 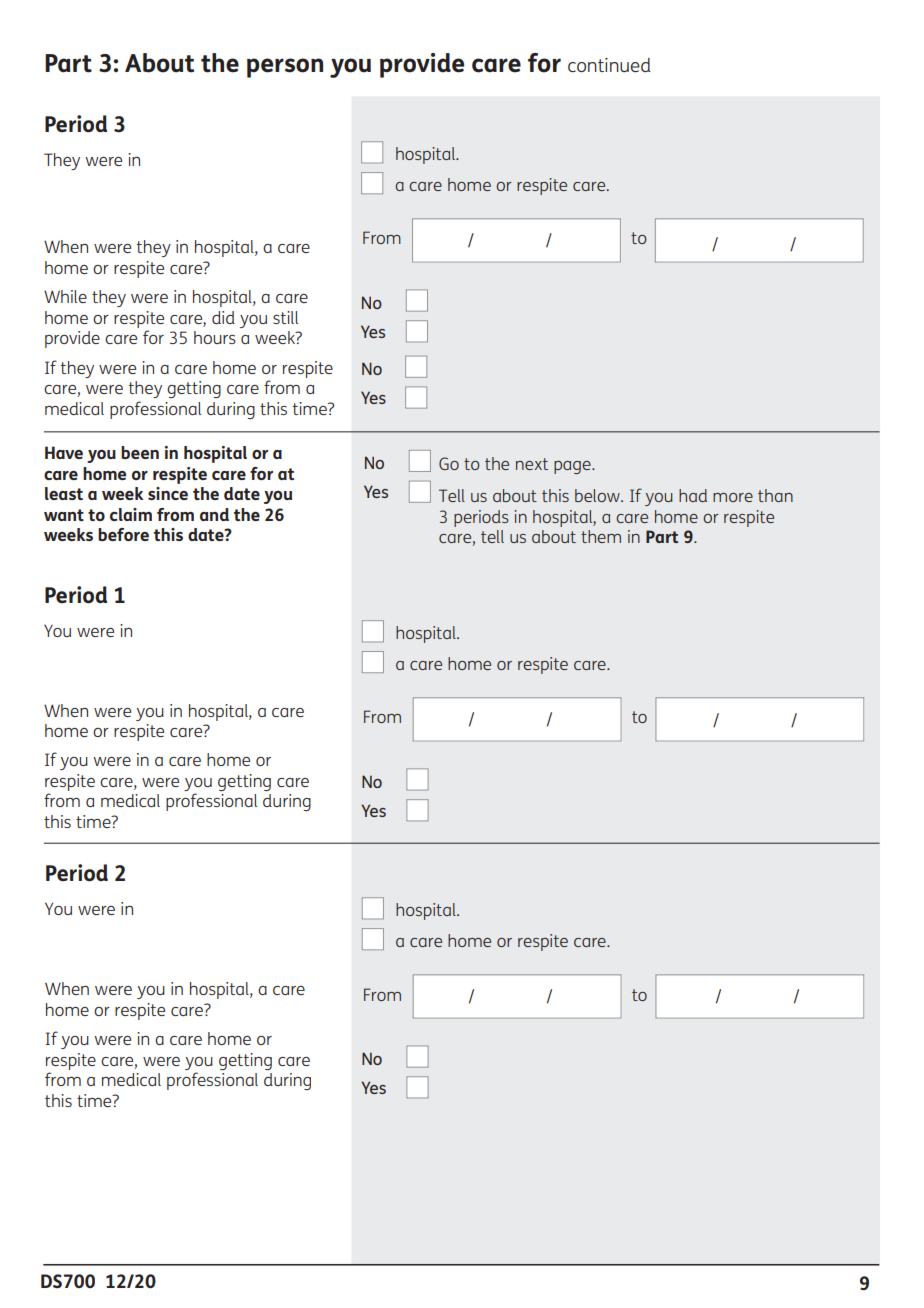 I want to click on been, so click(x=140, y=452).
